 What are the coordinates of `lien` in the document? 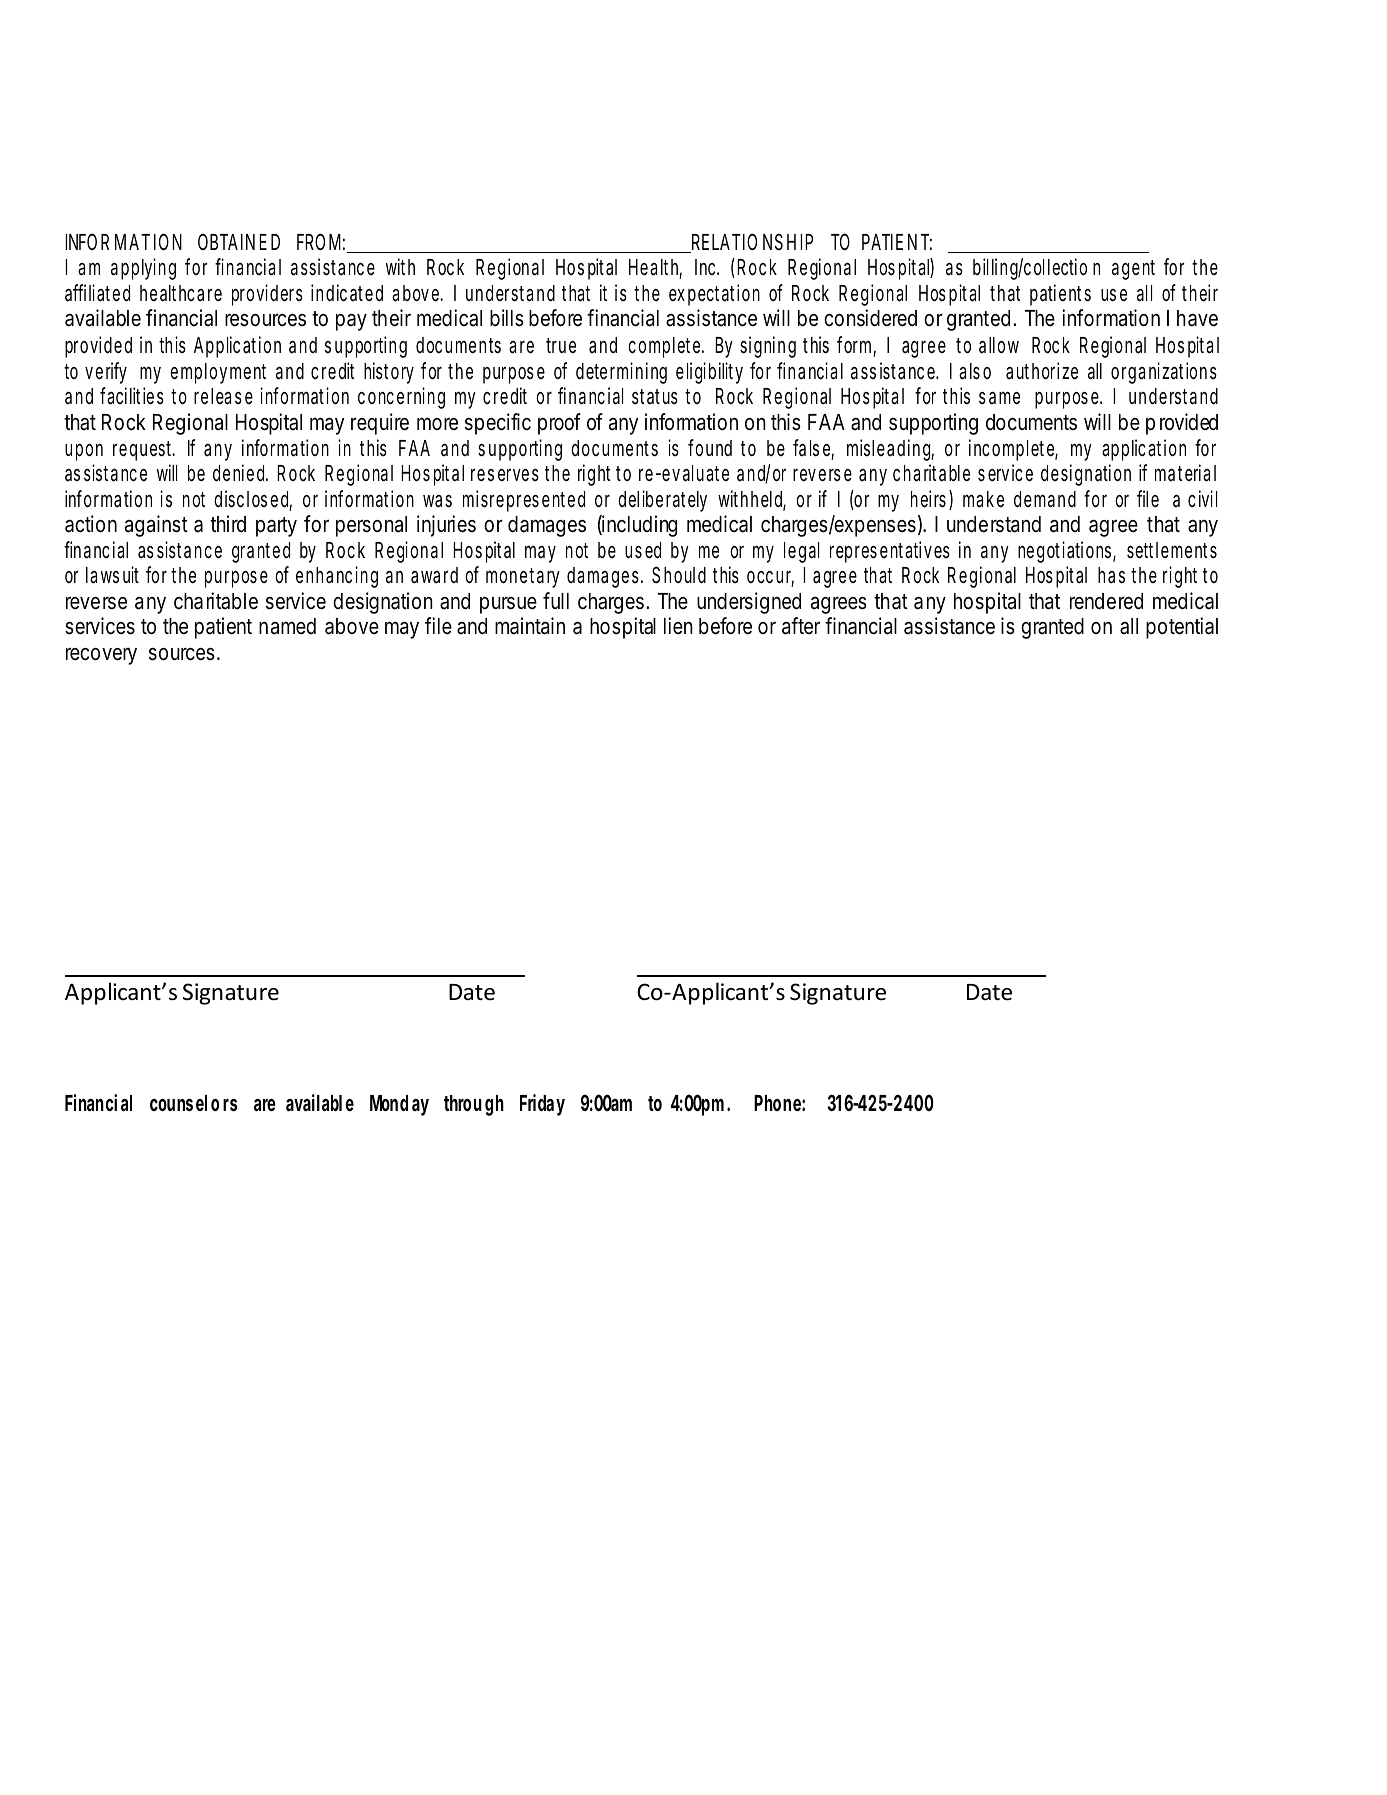 It's located at (678, 626).
